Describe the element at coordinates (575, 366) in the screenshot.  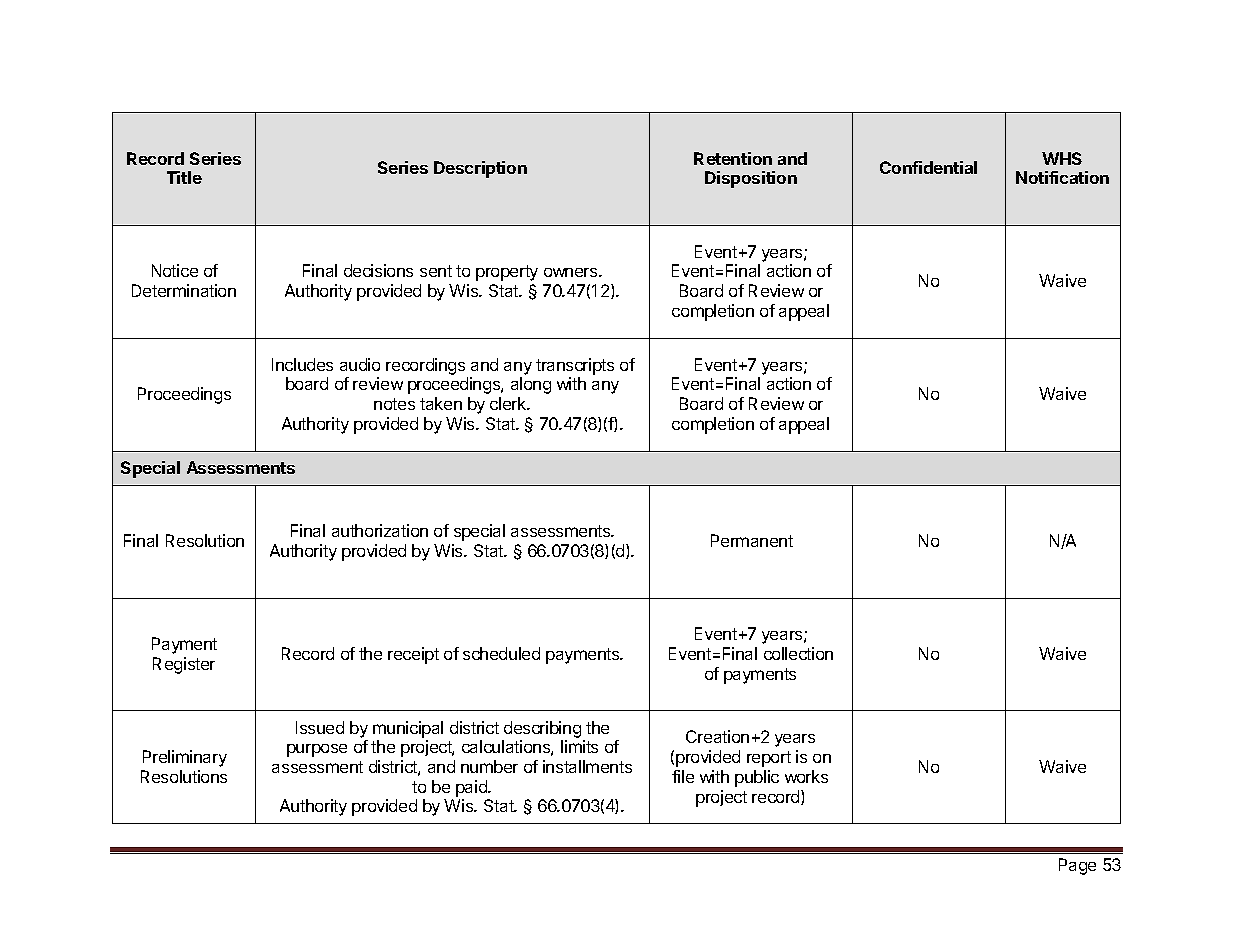
I see `transcripts` at that location.
